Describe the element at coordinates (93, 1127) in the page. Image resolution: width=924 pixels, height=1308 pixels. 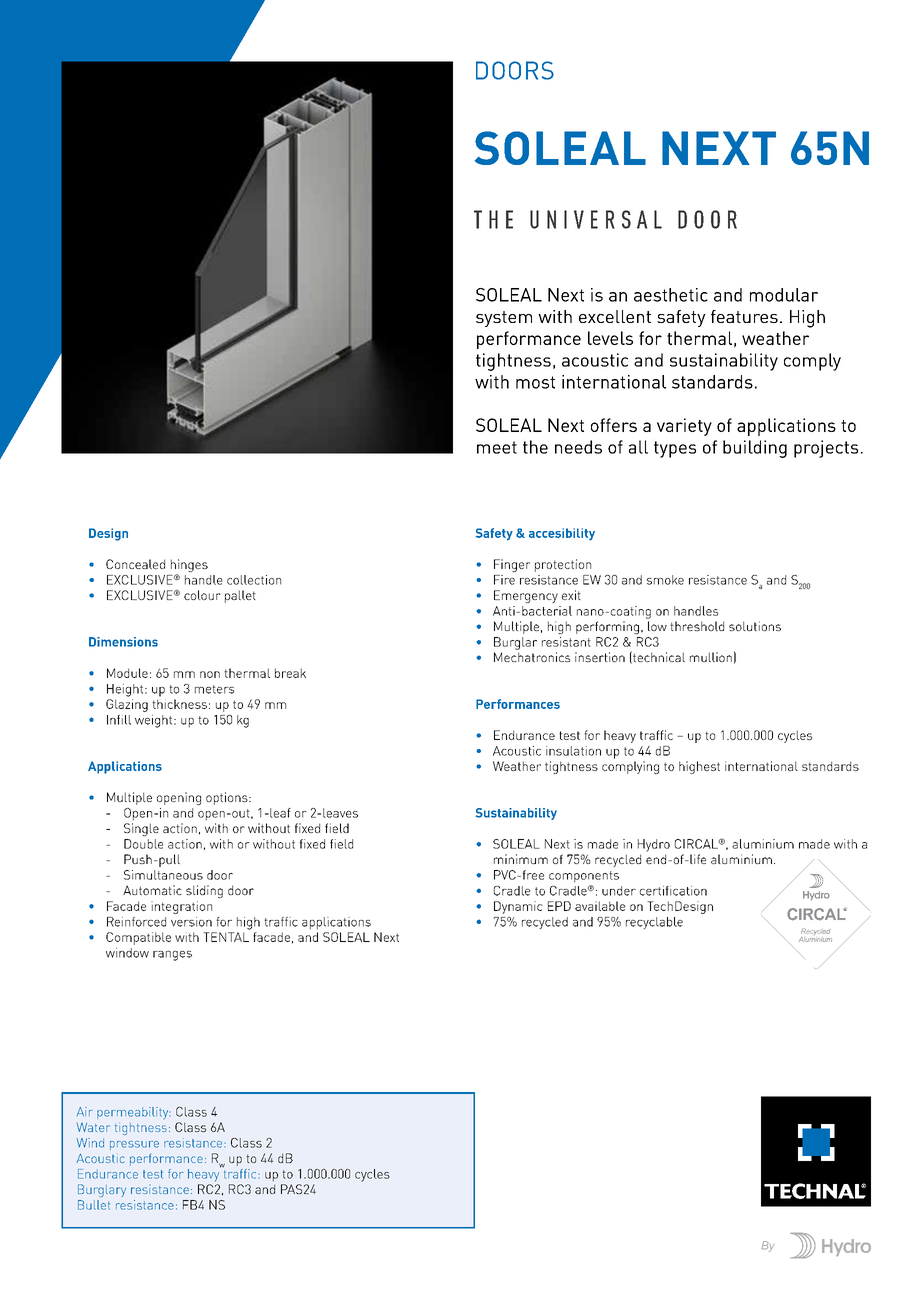
I see `Water` at that location.
